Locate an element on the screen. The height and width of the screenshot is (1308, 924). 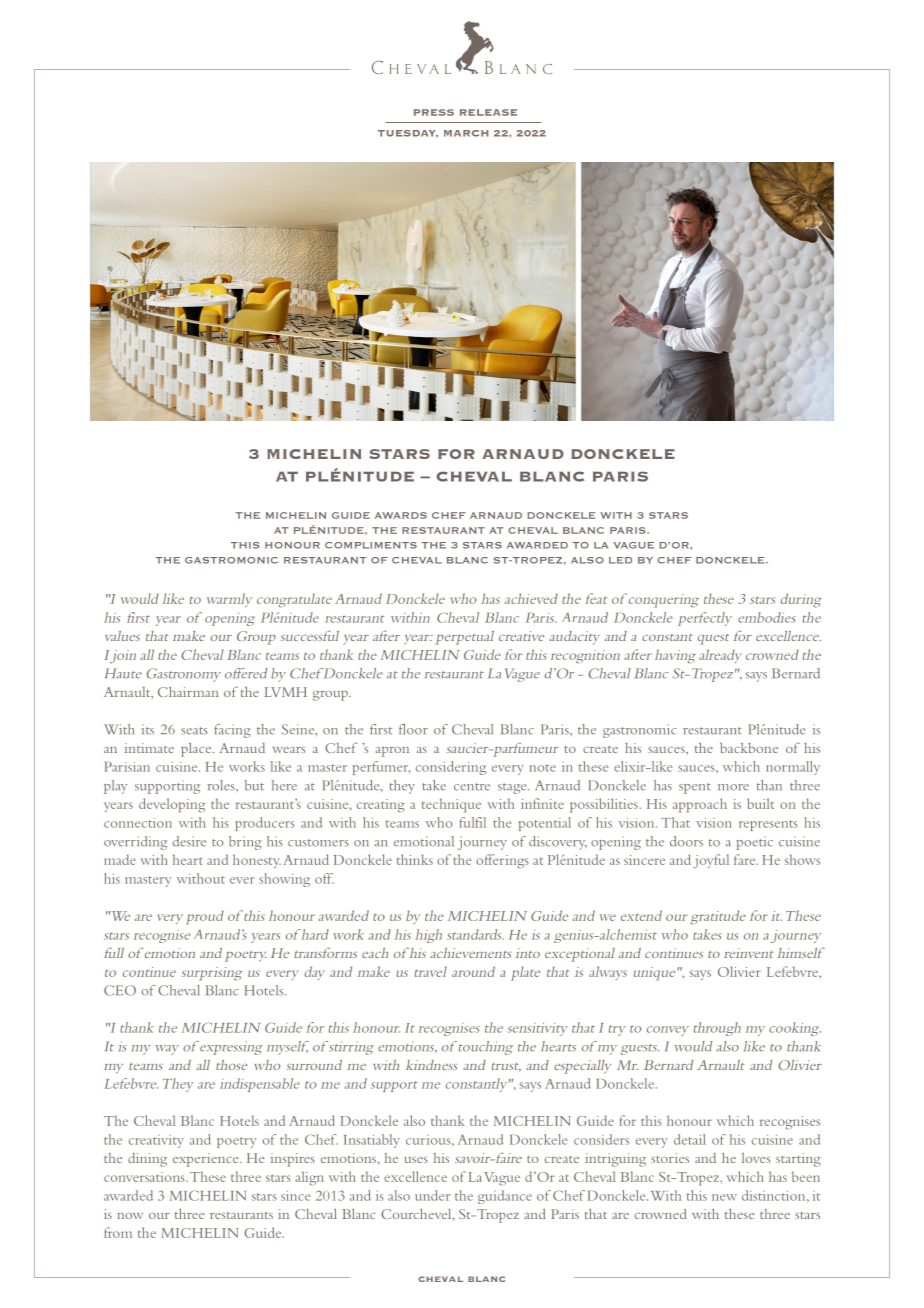
MARCH is located at coordinates (466, 133).
